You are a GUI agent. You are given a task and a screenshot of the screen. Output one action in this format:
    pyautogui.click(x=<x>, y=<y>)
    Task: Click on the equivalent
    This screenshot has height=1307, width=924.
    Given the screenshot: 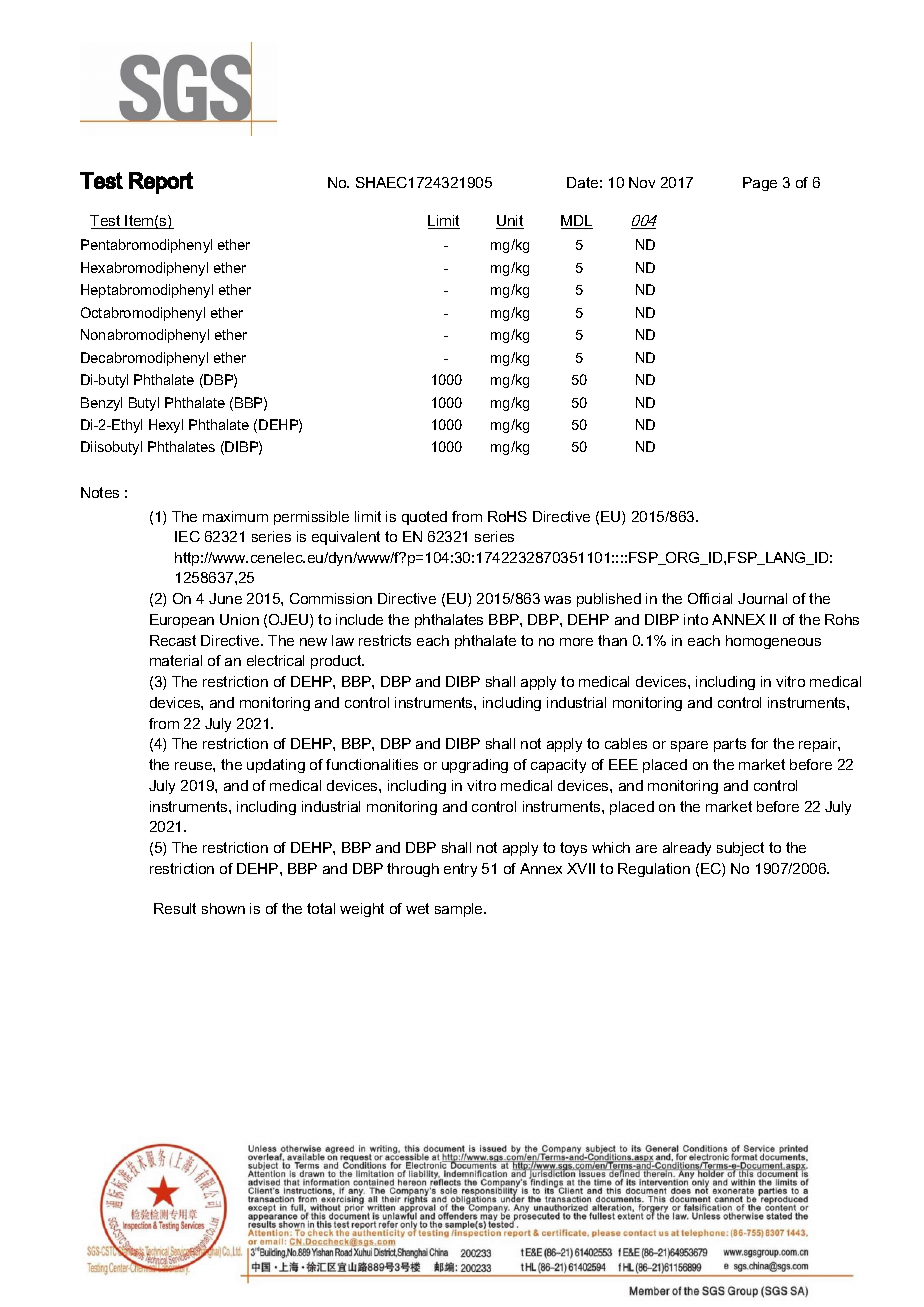 What is the action you would take?
    pyautogui.click(x=346, y=538)
